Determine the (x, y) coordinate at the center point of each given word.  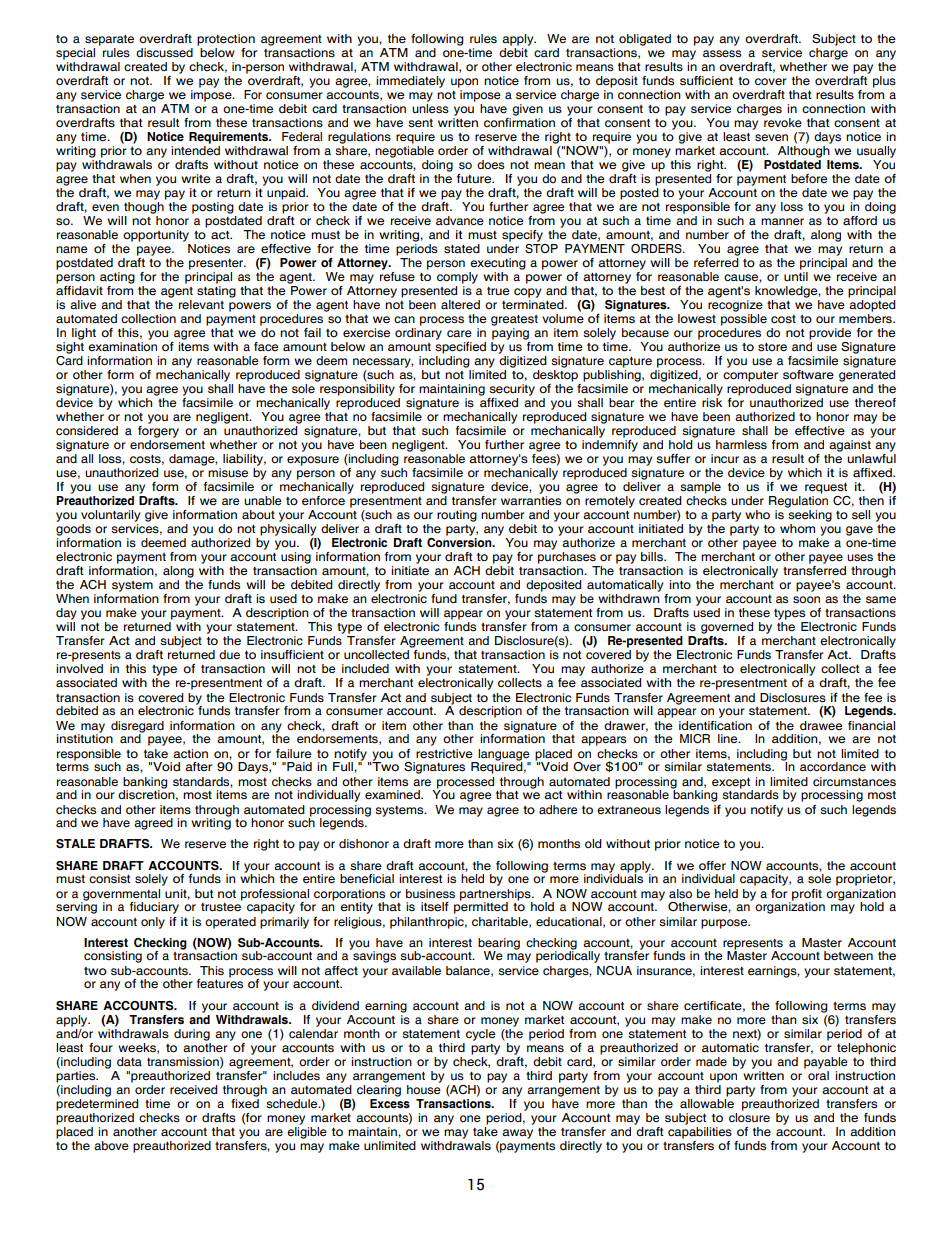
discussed (164, 53)
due (229, 654)
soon (806, 599)
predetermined (97, 1103)
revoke (782, 121)
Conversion (460, 542)
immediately (410, 82)
